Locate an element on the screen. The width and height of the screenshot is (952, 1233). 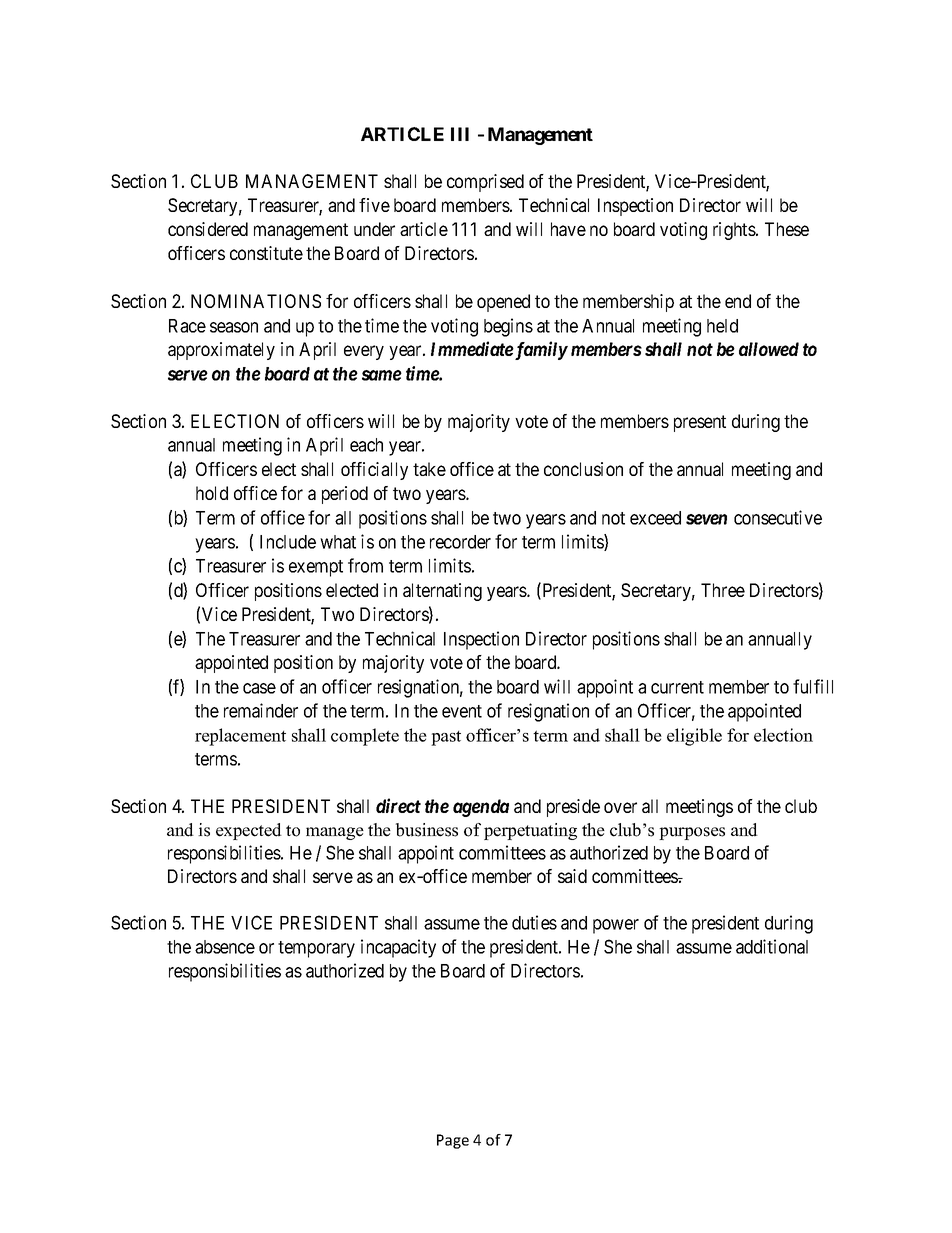
hold is located at coordinates (212, 493).
